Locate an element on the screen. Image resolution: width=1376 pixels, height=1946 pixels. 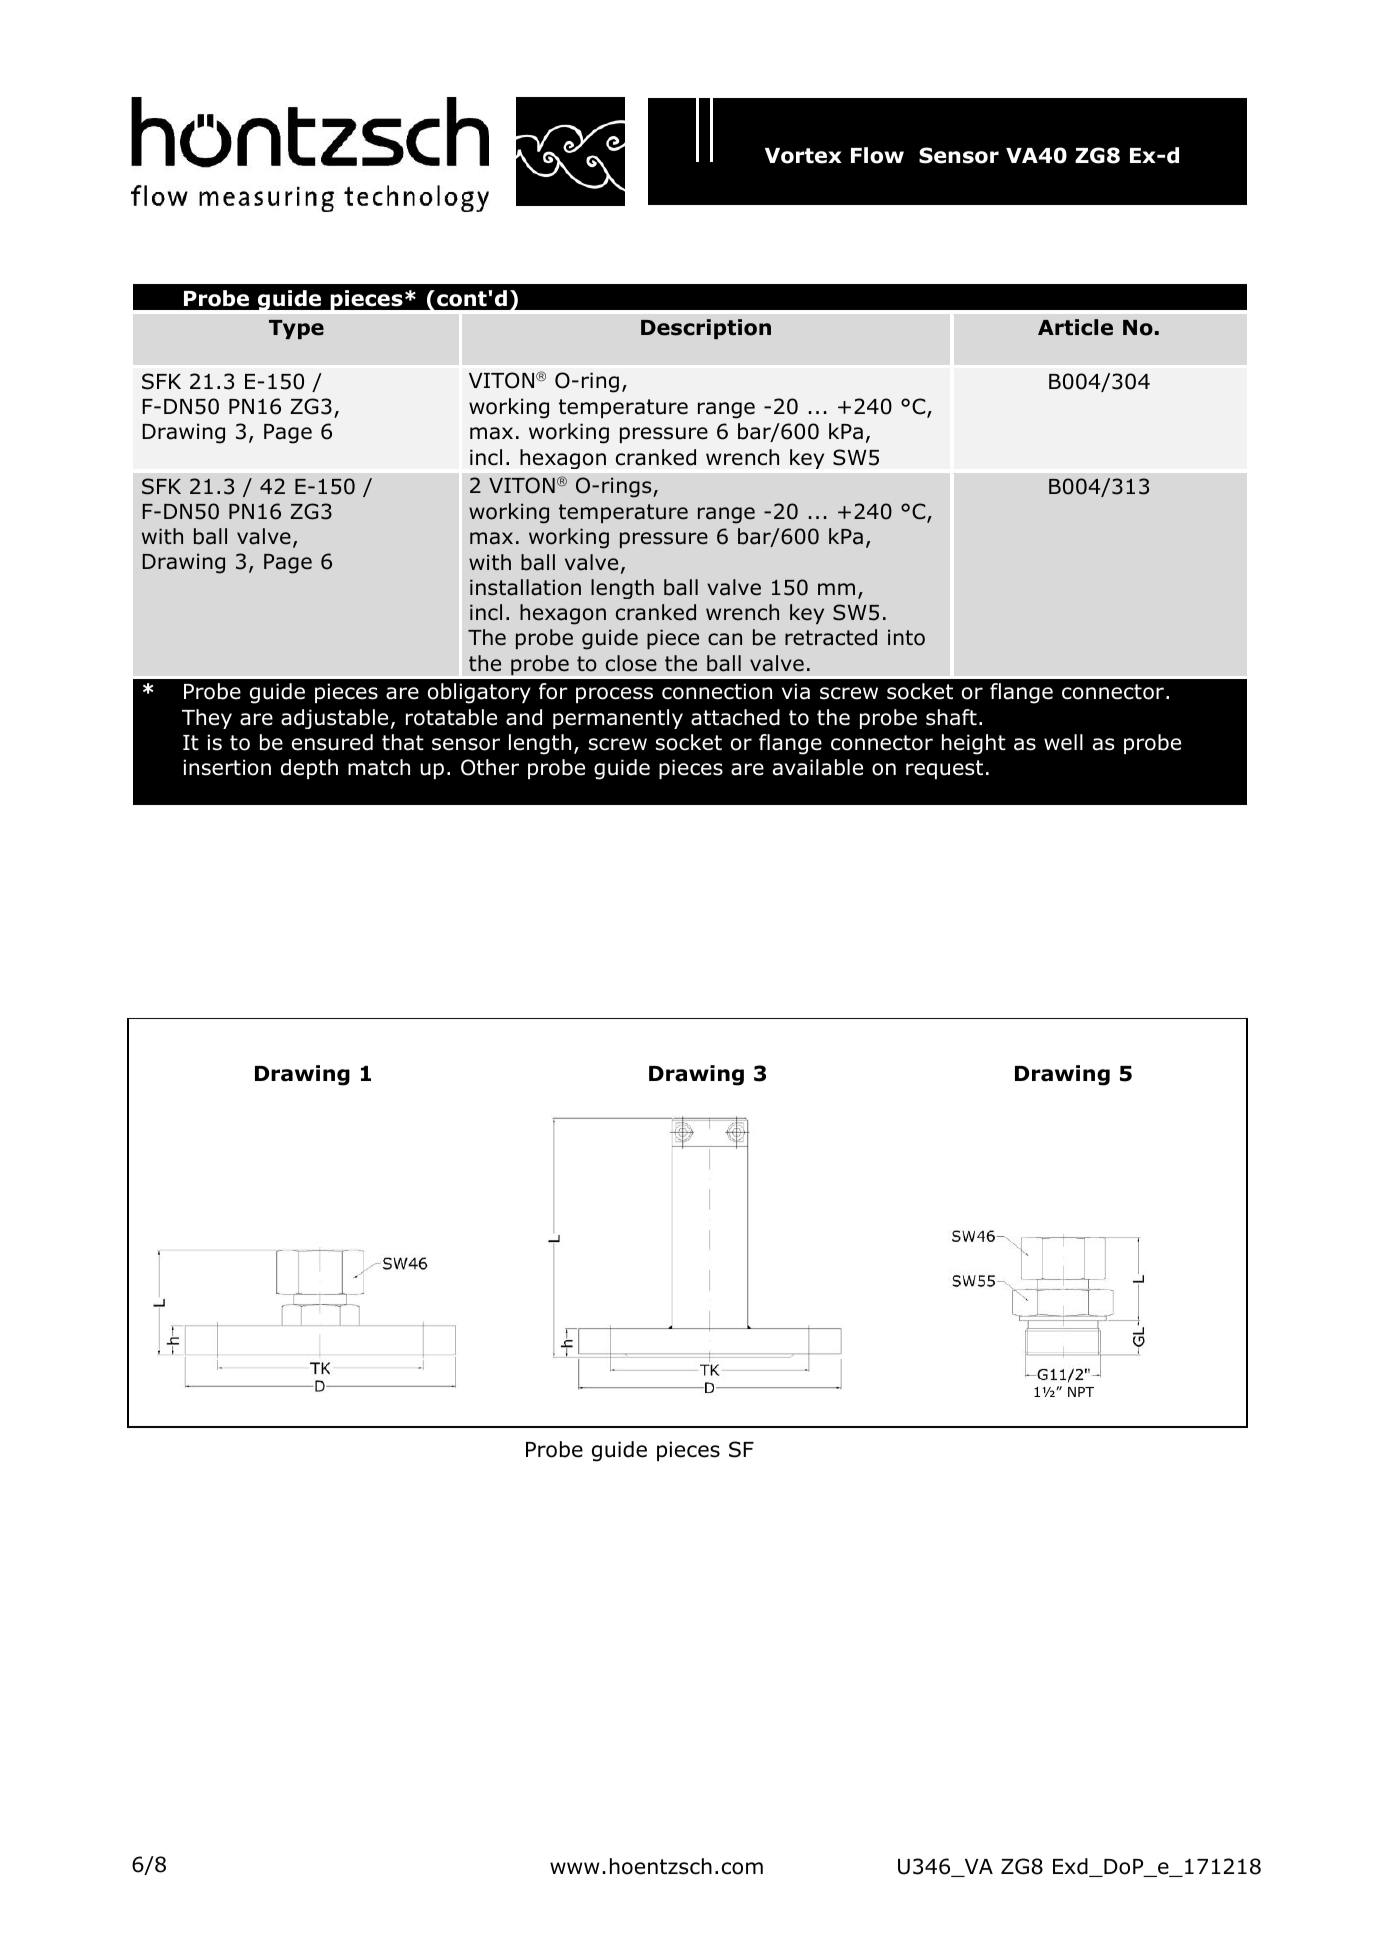
Vortex is located at coordinates (803, 156).
